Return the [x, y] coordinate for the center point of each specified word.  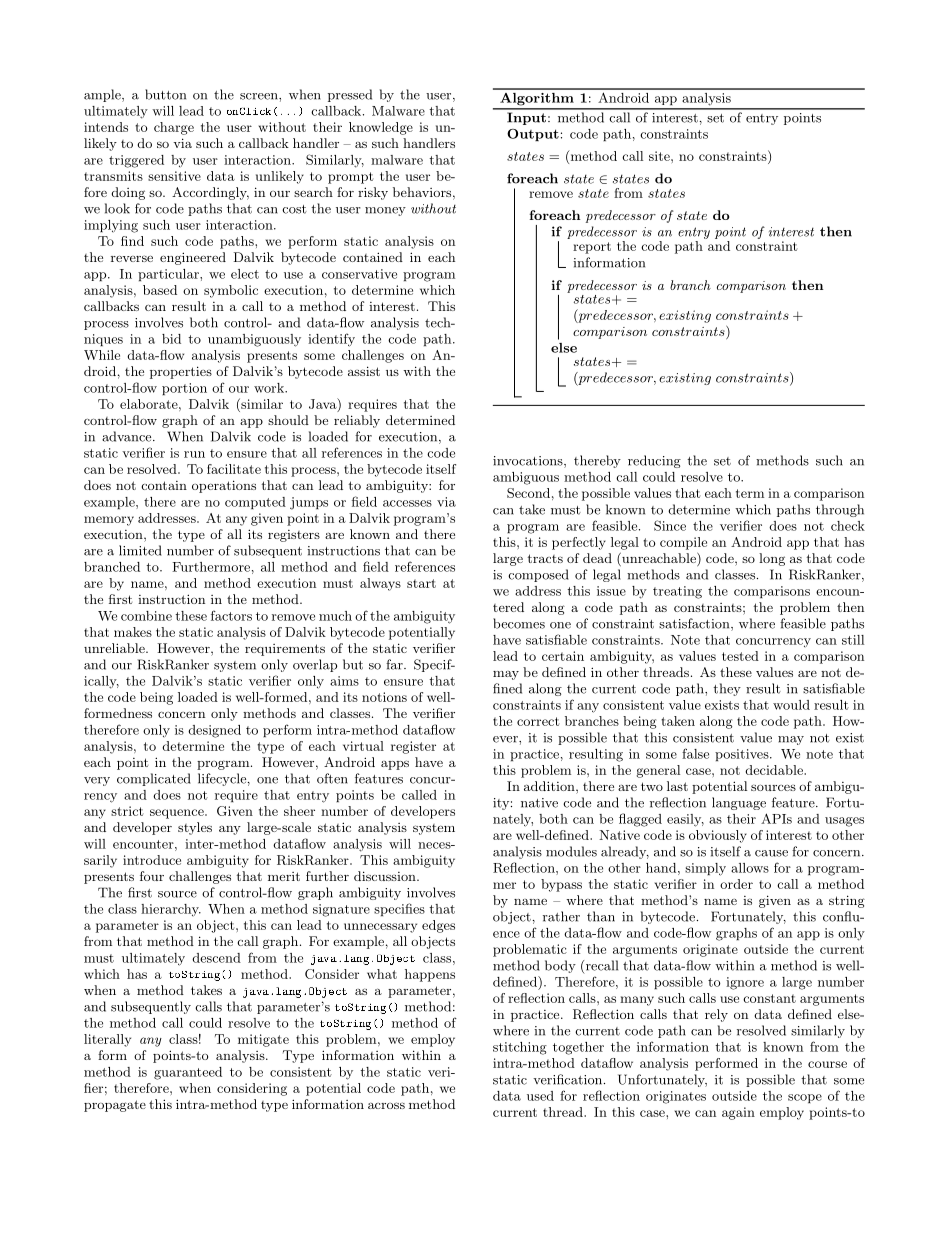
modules [571, 851]
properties [181, 372]
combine [146, 616]
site [660, 156]
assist [364, 371]
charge [174, 128]
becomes [519, 623]
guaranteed [188, 1073]
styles [195, 828]
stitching [520, 1048]
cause [771, 853]
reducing [654, 461]
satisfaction [695, 624]
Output [533, 135]
